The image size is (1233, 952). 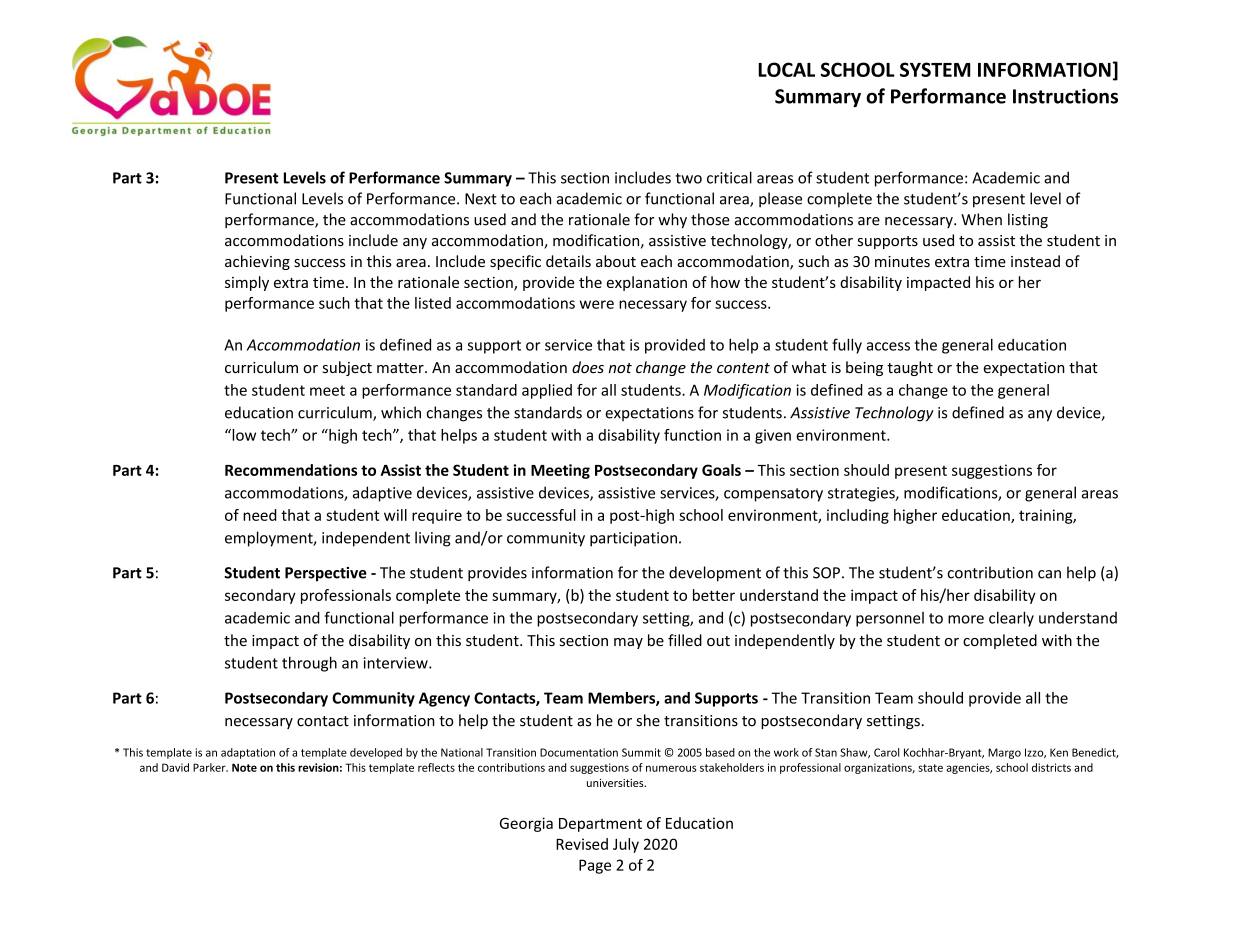 I want to click on including, so click(x=858, y=516).
